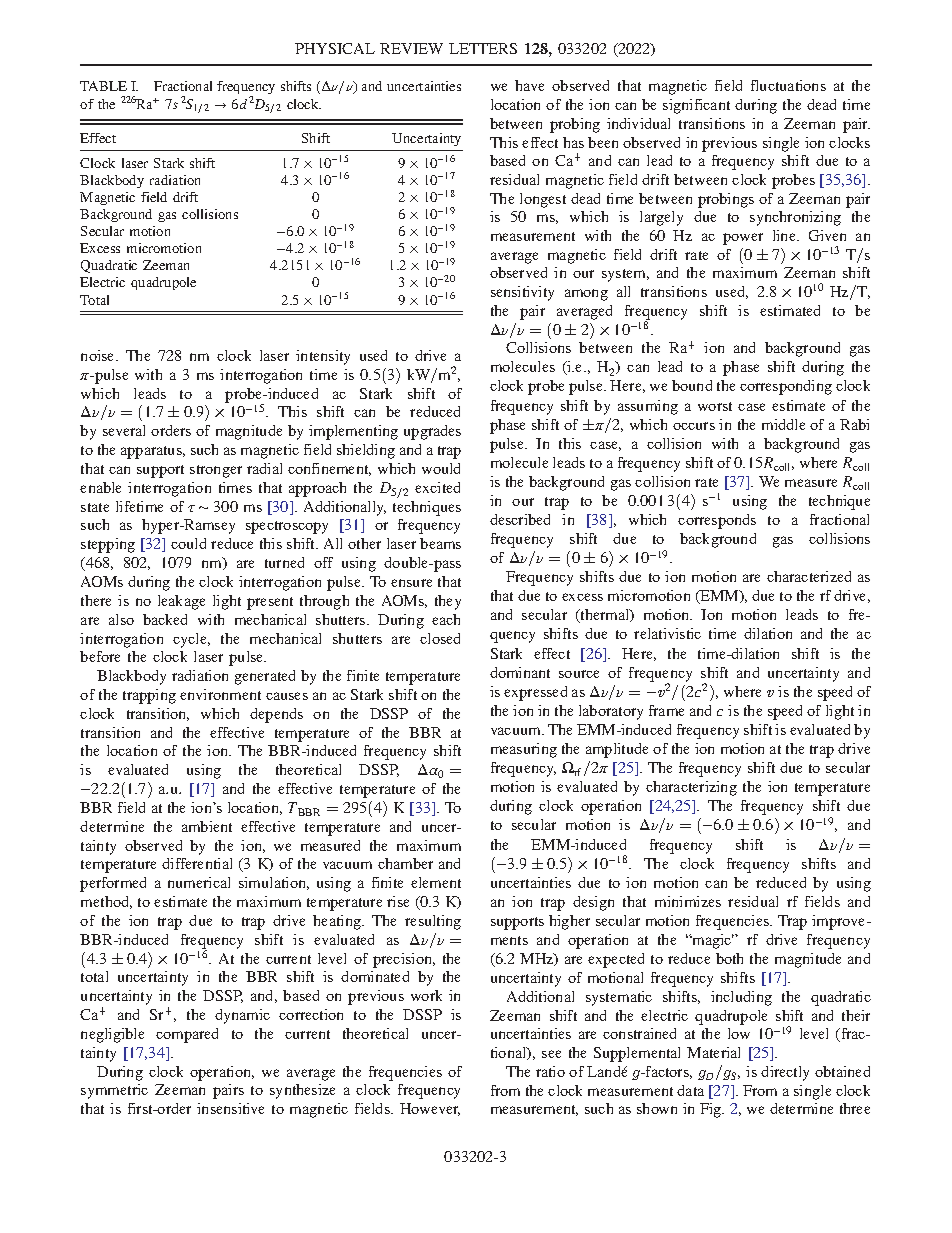 The height and width of the screenshot is (1233, 952). I want to click on However, so click(430, 1109).
